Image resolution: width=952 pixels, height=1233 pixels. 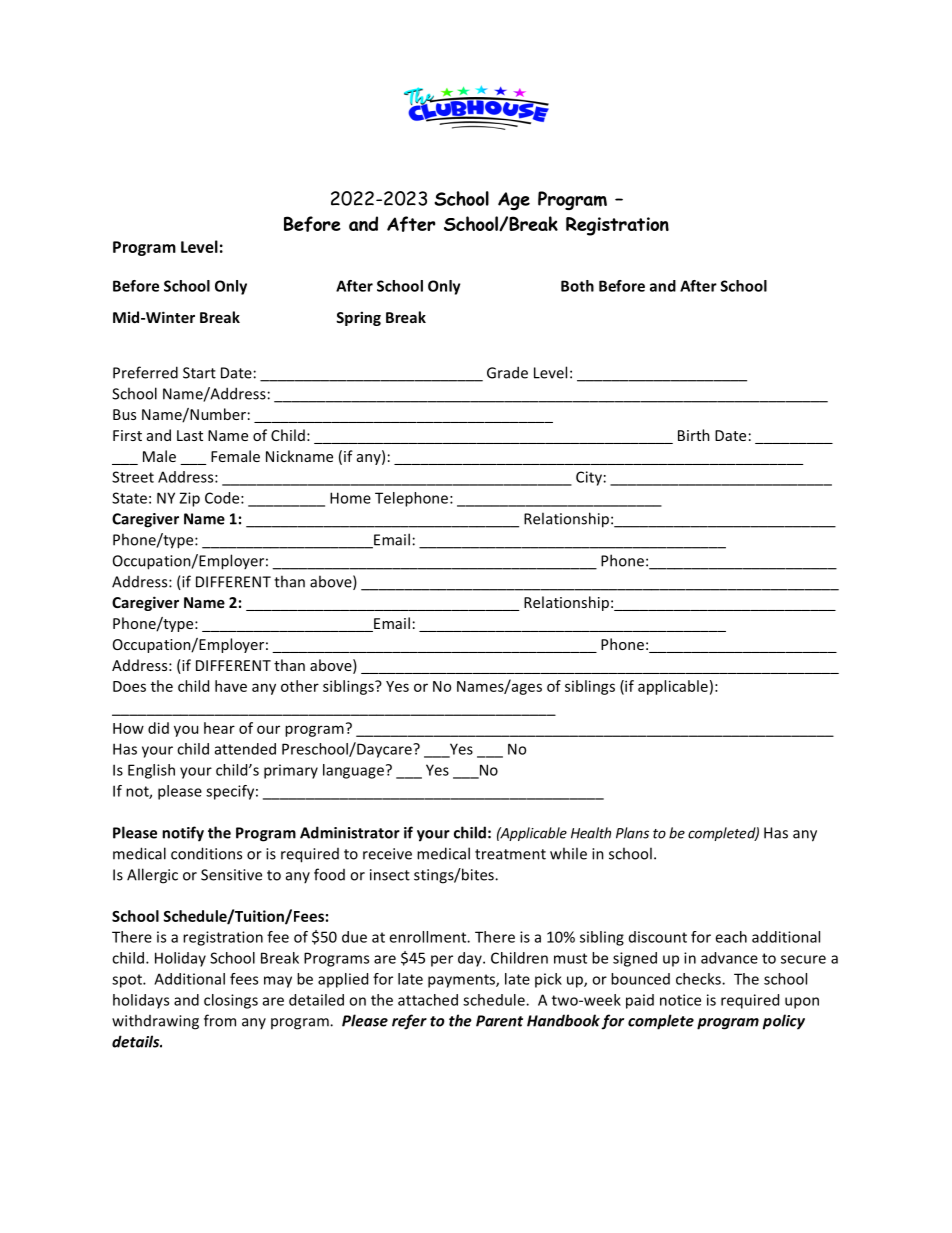 What do you see at coordinates (300, 686) in the page?
I see `other` at bounding box center [300, 686].
